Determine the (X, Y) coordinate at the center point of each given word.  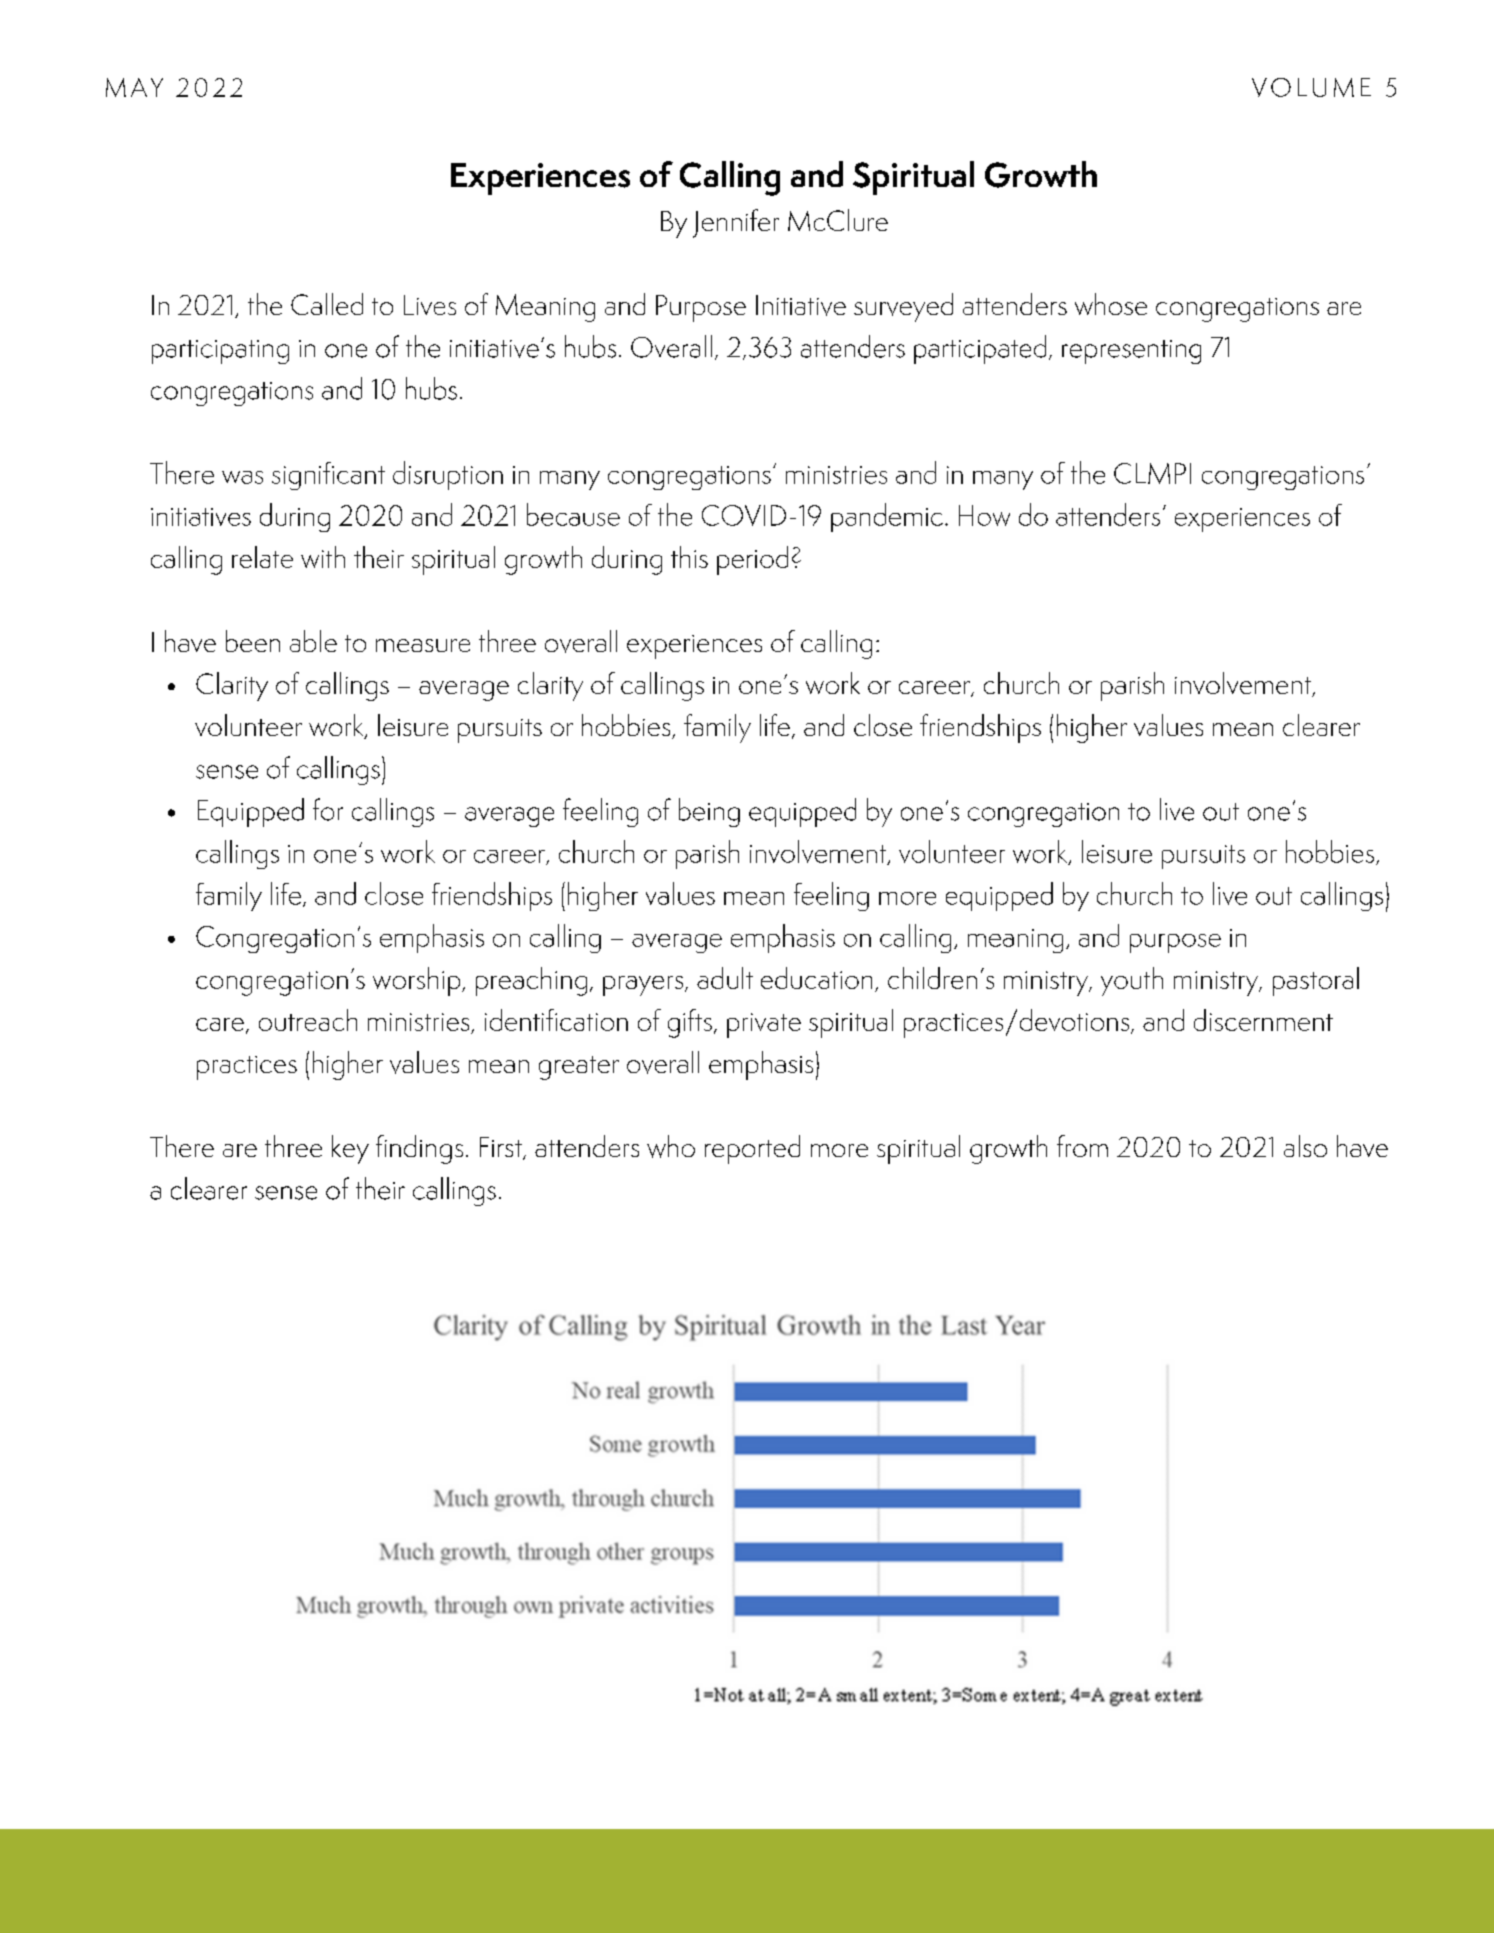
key (350, 1149)
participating (220, 352)
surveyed (903, 307)
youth (1132, 981)
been (253, 641)
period (752, 560)
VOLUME (1311, 87)
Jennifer (736, 223)
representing (1131, 352)
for (328, 809)
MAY (134, 87)
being (709, 812)
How (984, 515)
